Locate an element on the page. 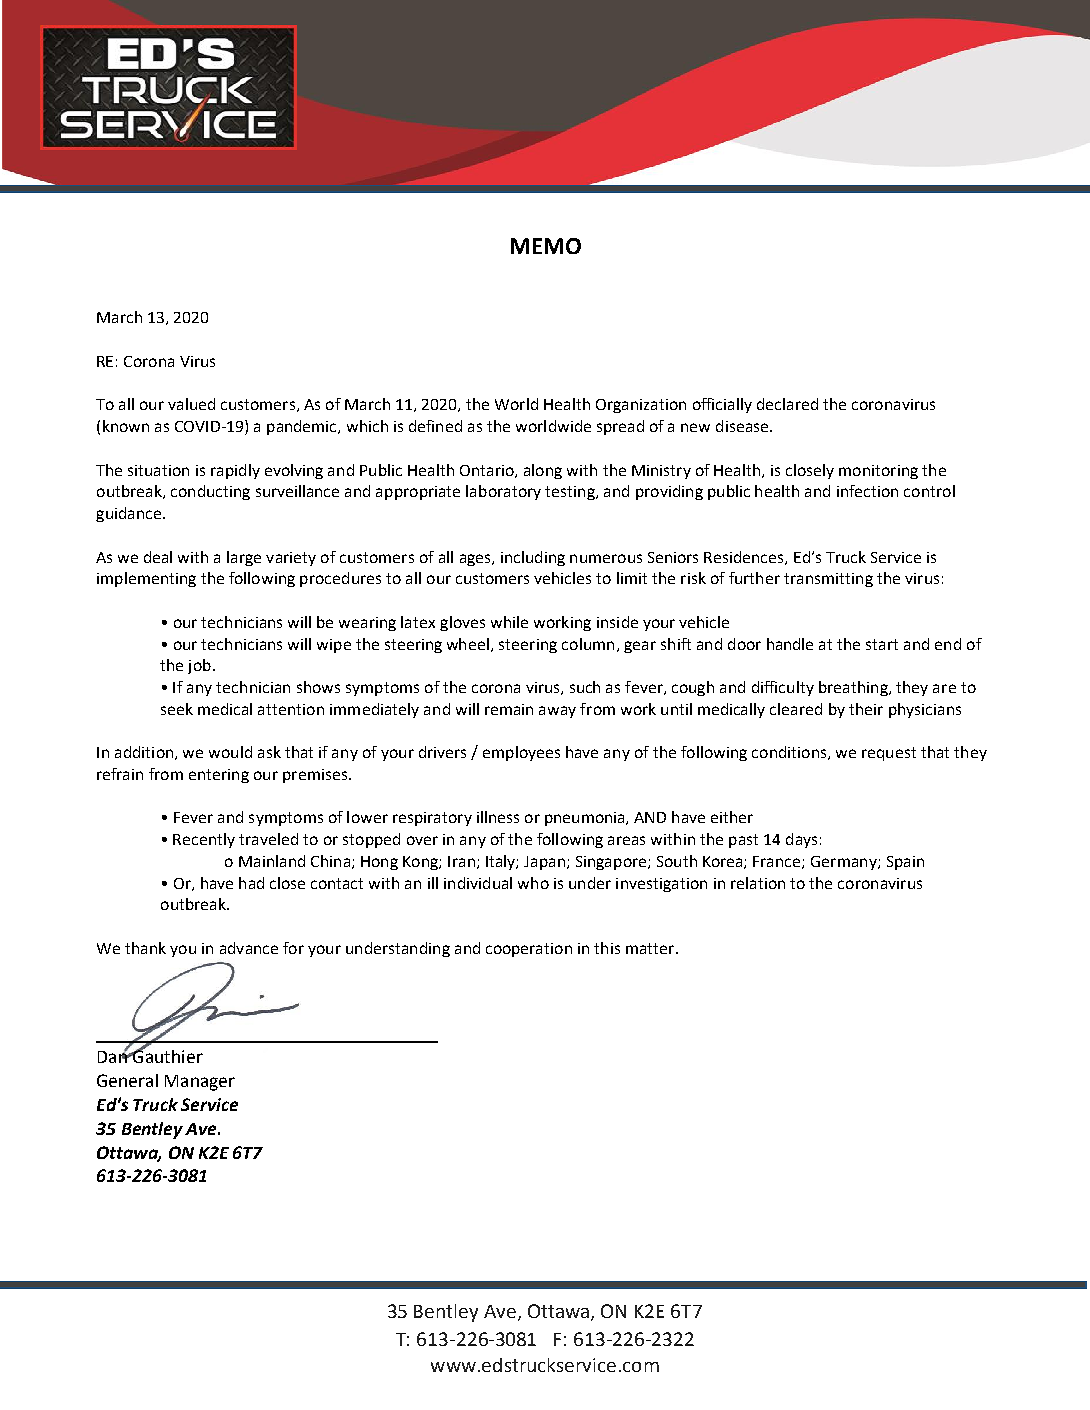  column is located at coordinates (588, 644).
